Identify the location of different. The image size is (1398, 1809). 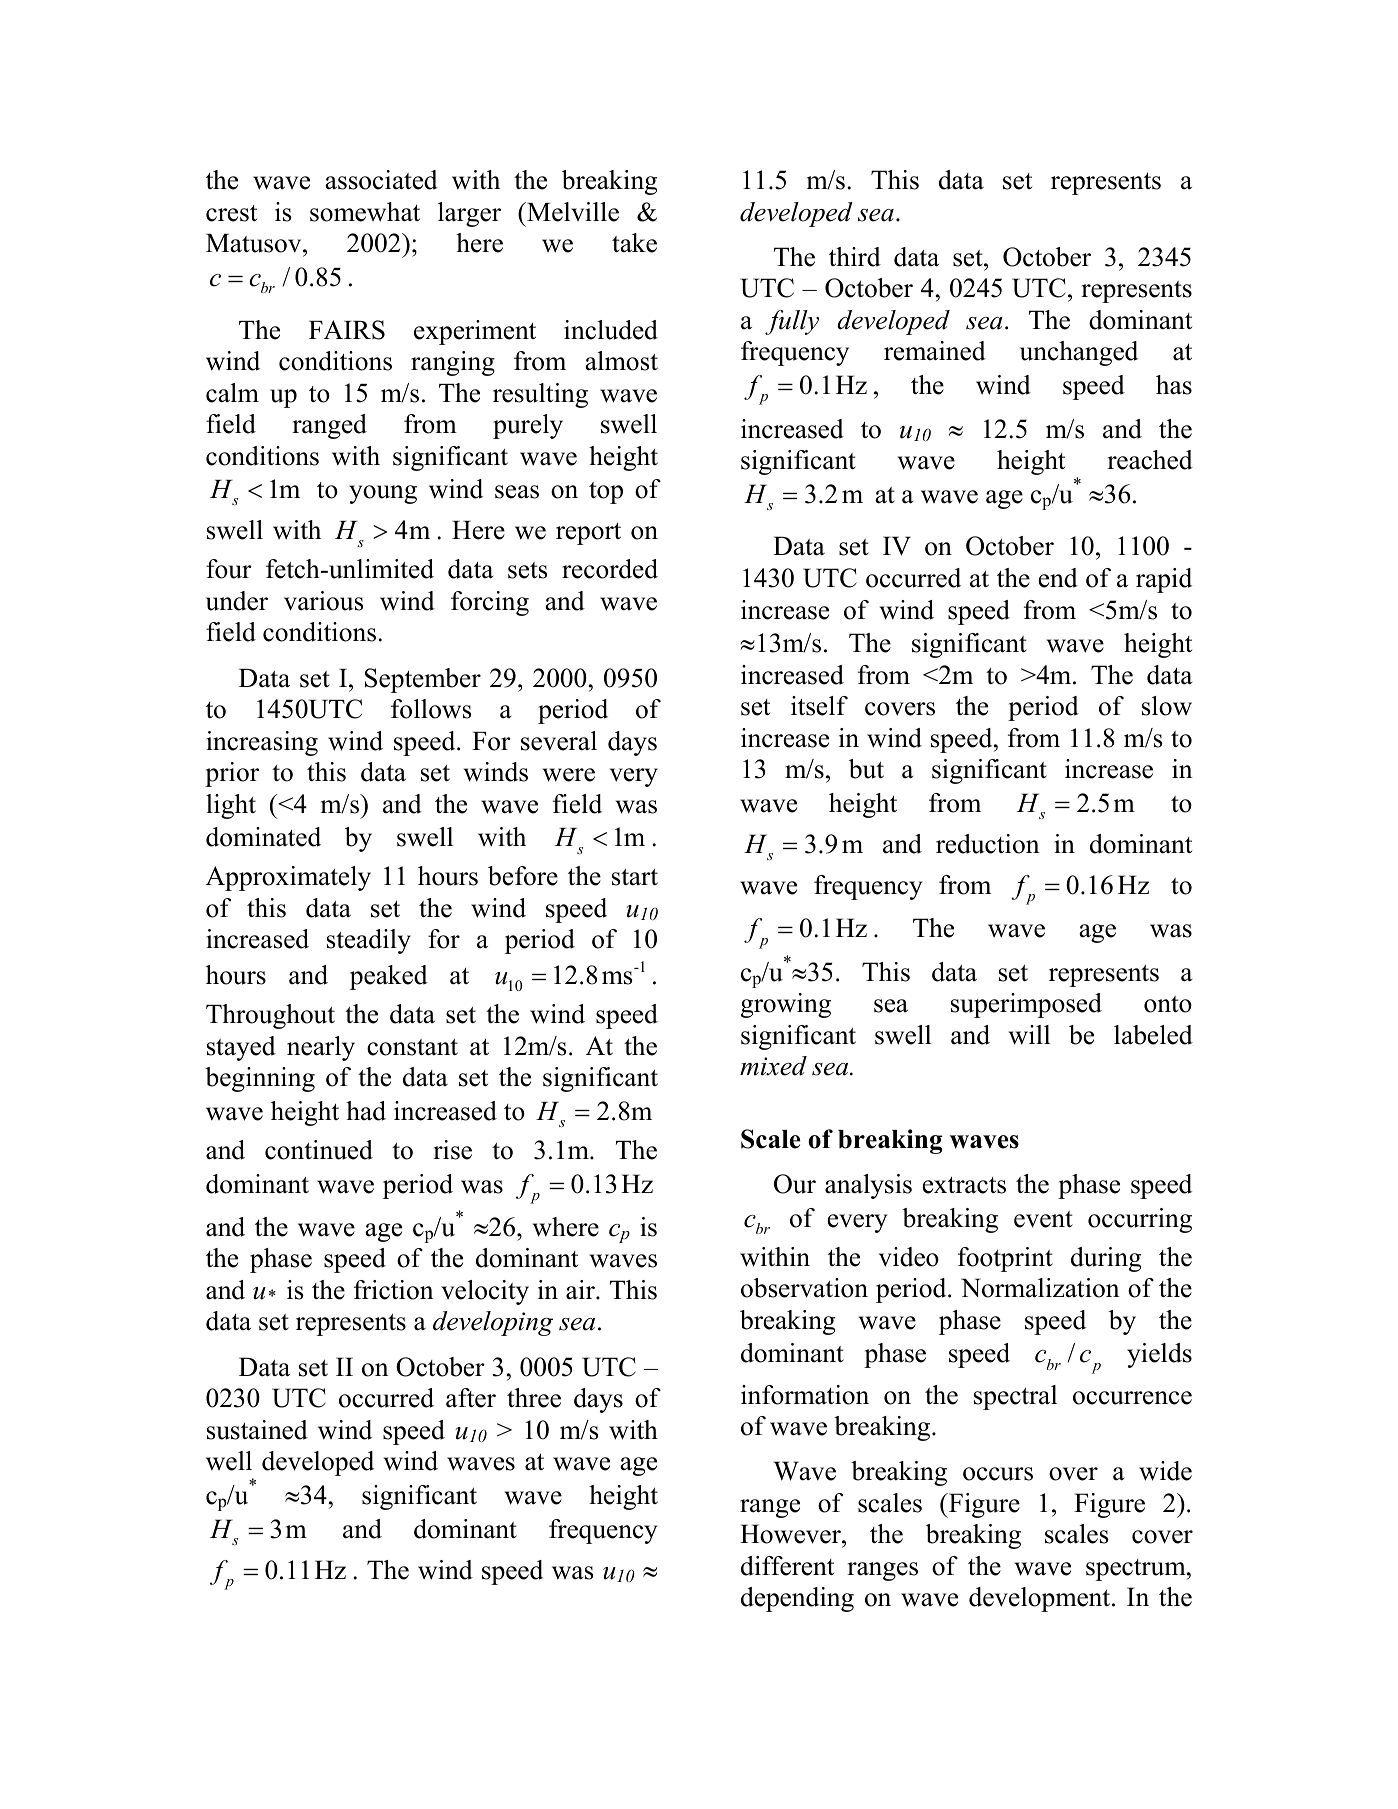
(787, 1566).
